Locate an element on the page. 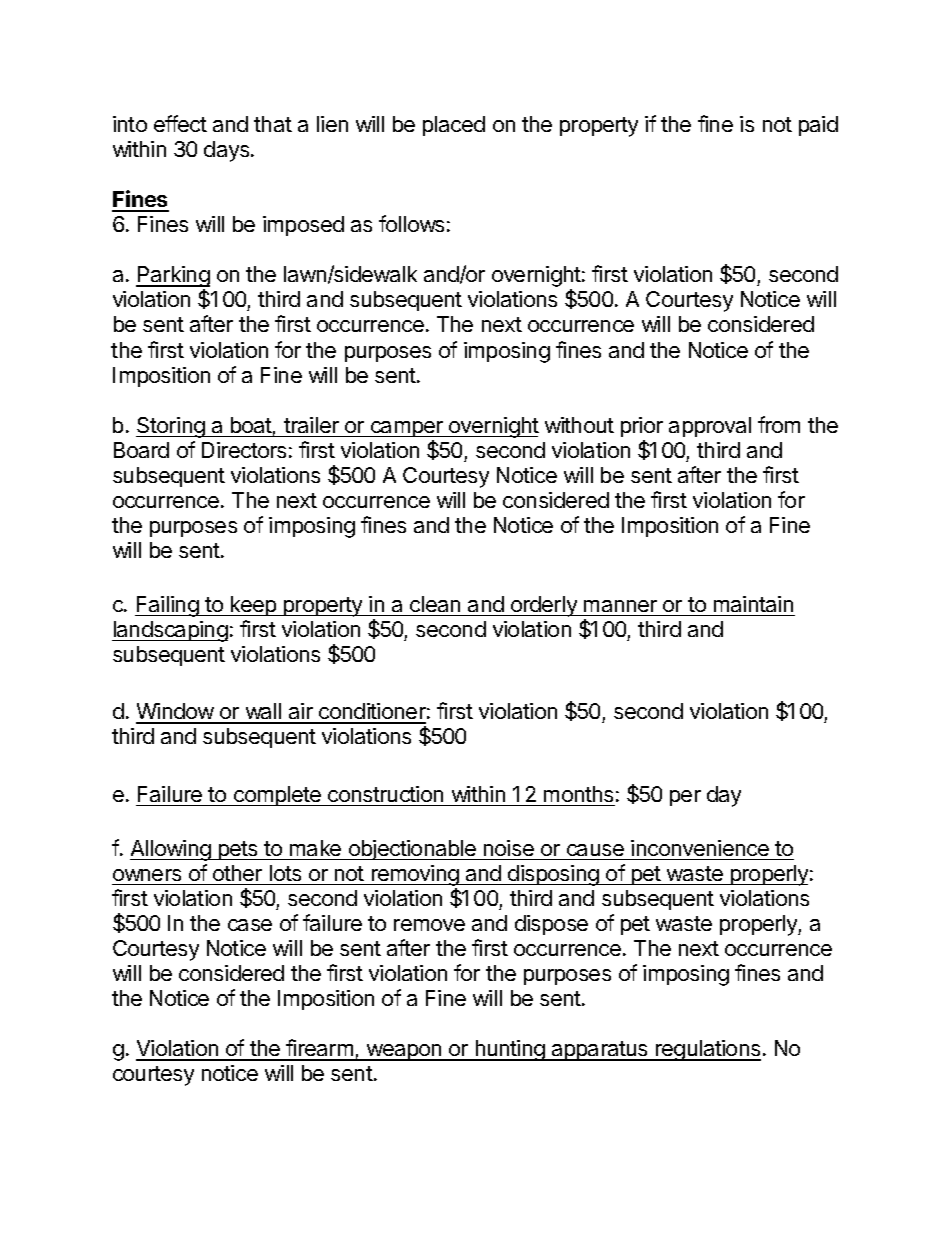 The height and width of the image is (1233, 952). placed is located at coordinates (454, 126).
